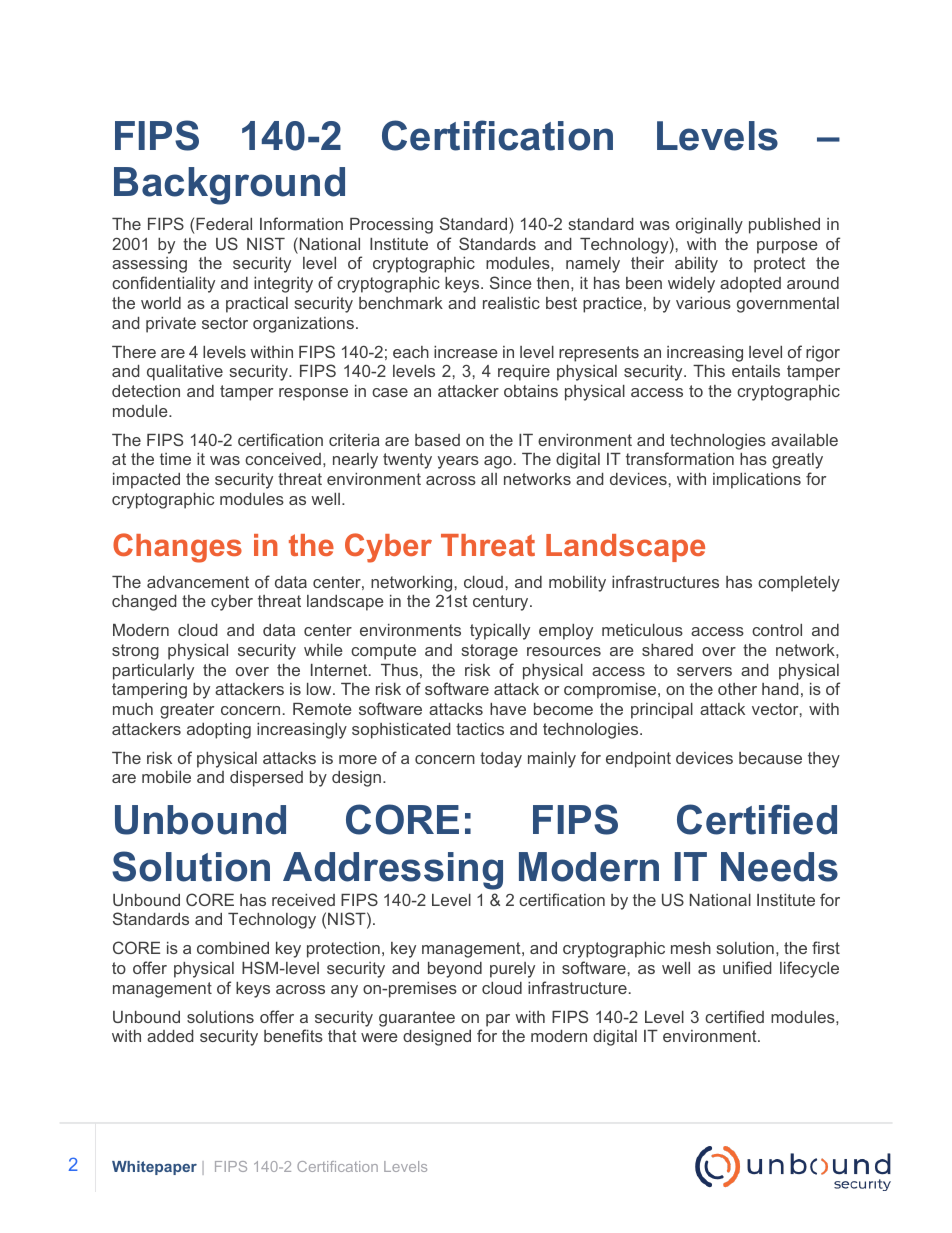 This document has width=952, height=1233. Describe the element at coordinates (747, 967) in the document. I see `unified` at that location.
